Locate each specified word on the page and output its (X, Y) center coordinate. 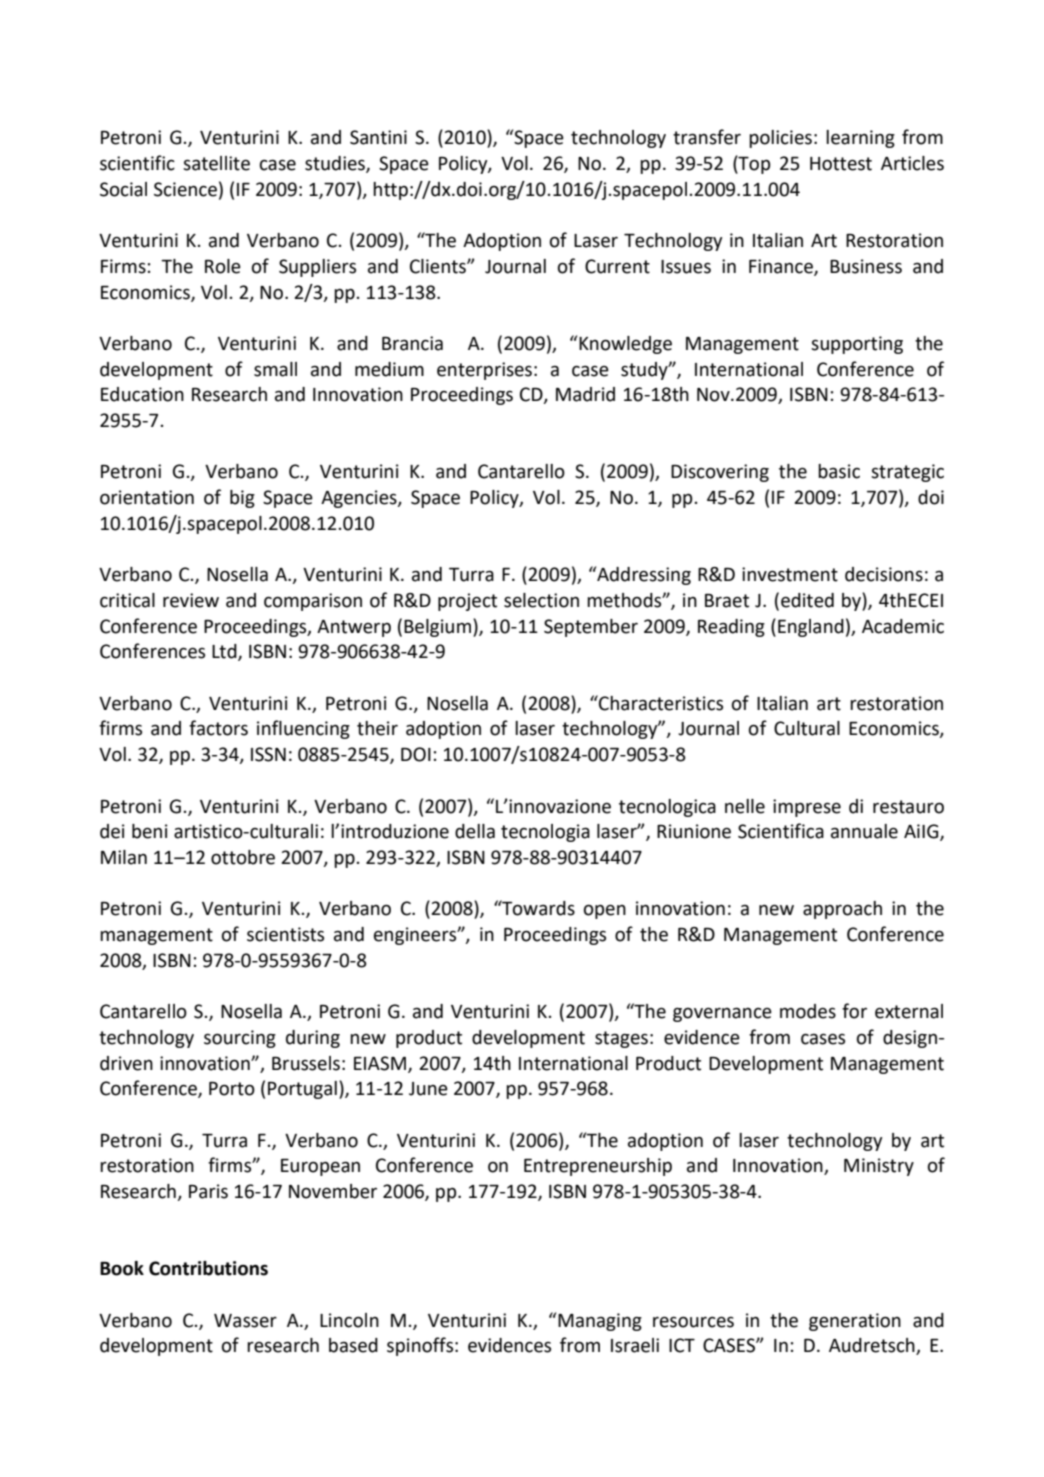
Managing (600, 1322)
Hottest (841, 164)
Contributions (208, 1268)
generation (855, 1322)
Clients (439, 266)
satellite (216, 163)
